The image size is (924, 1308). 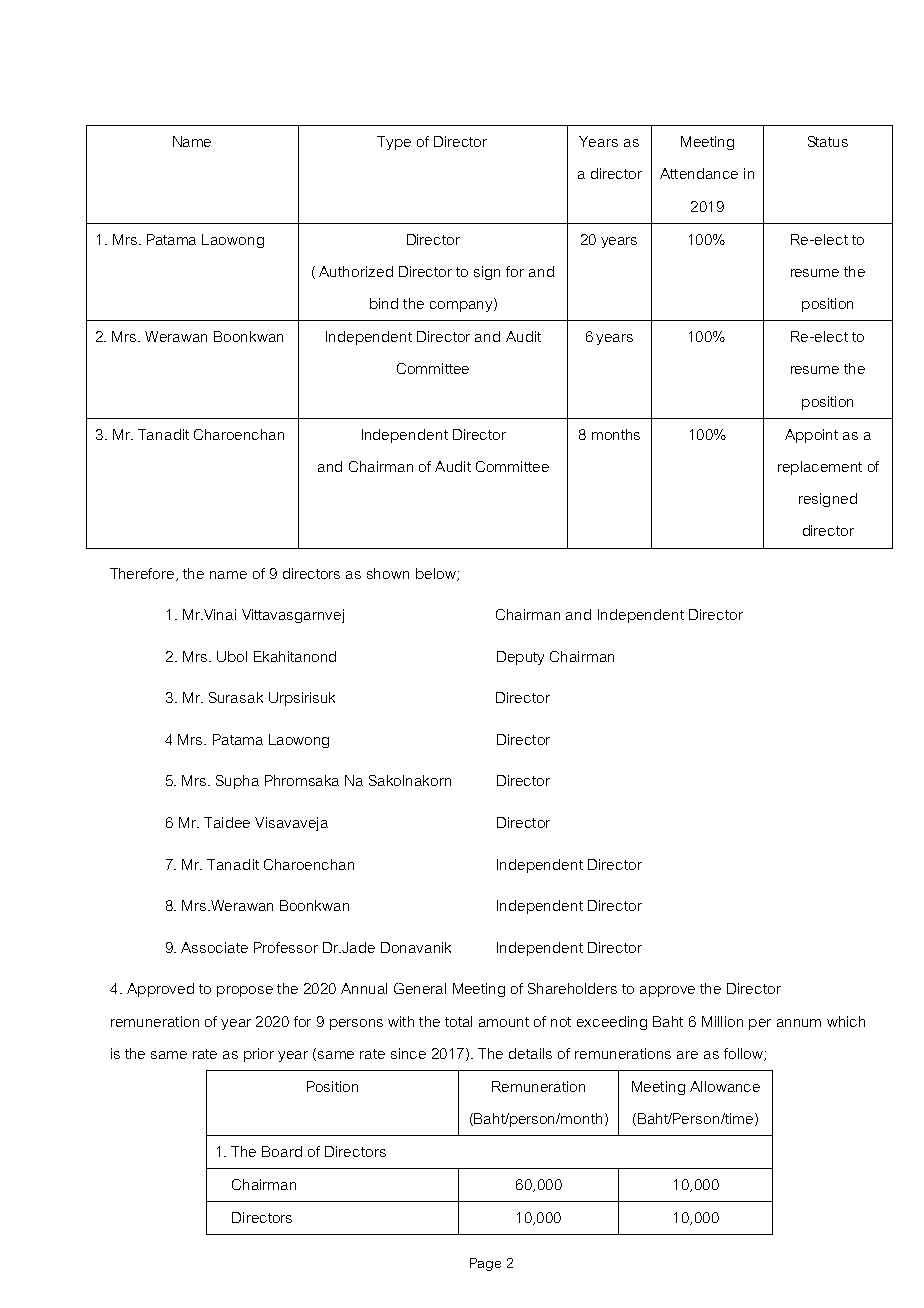 I want to click on shown, so click(x=388, y=573).
